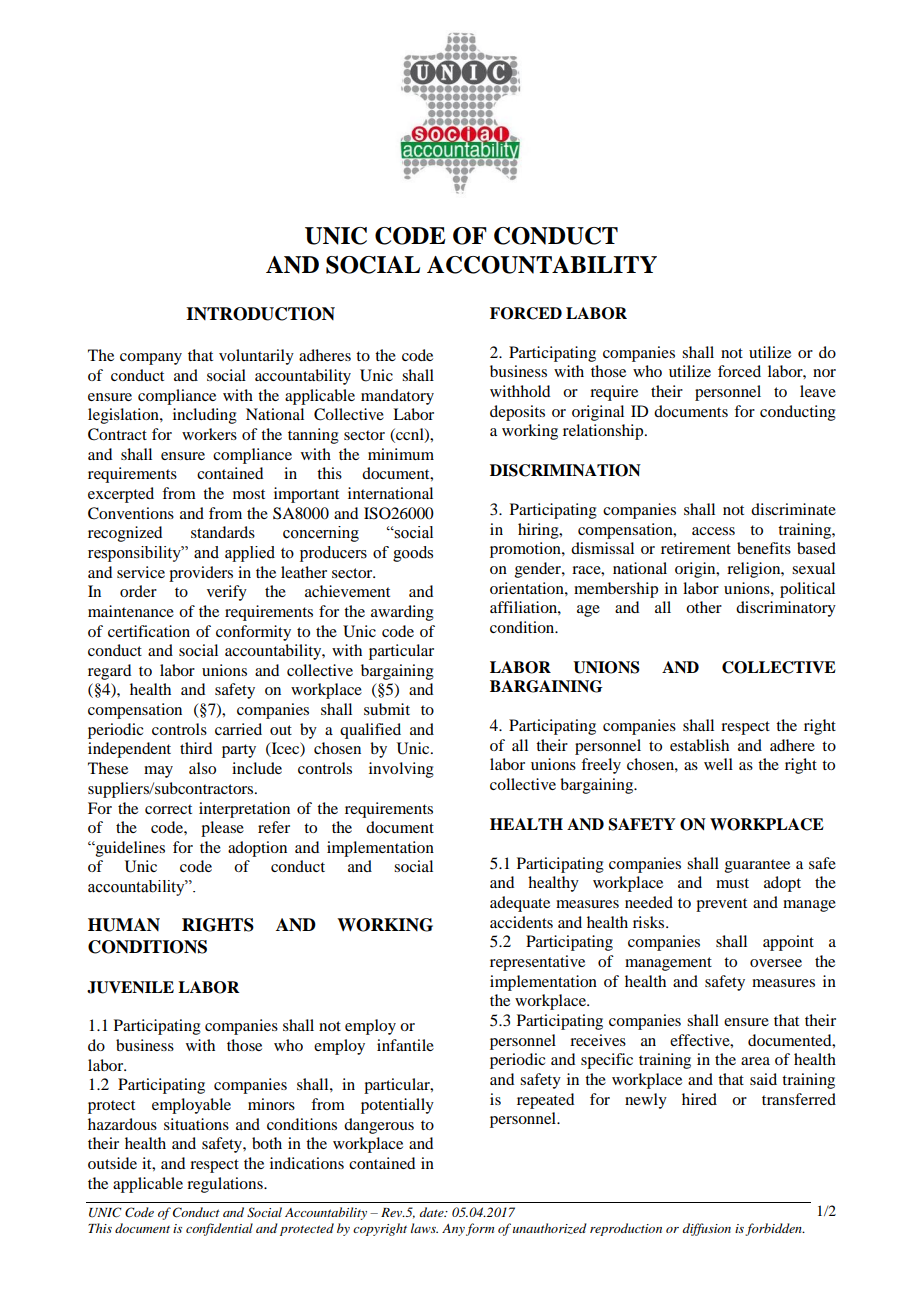 The image size is (924, 1308). What do you see at coordinates (397, 397) in the screenshot?
I see `mandatory` at bounding box center [397, 397].
